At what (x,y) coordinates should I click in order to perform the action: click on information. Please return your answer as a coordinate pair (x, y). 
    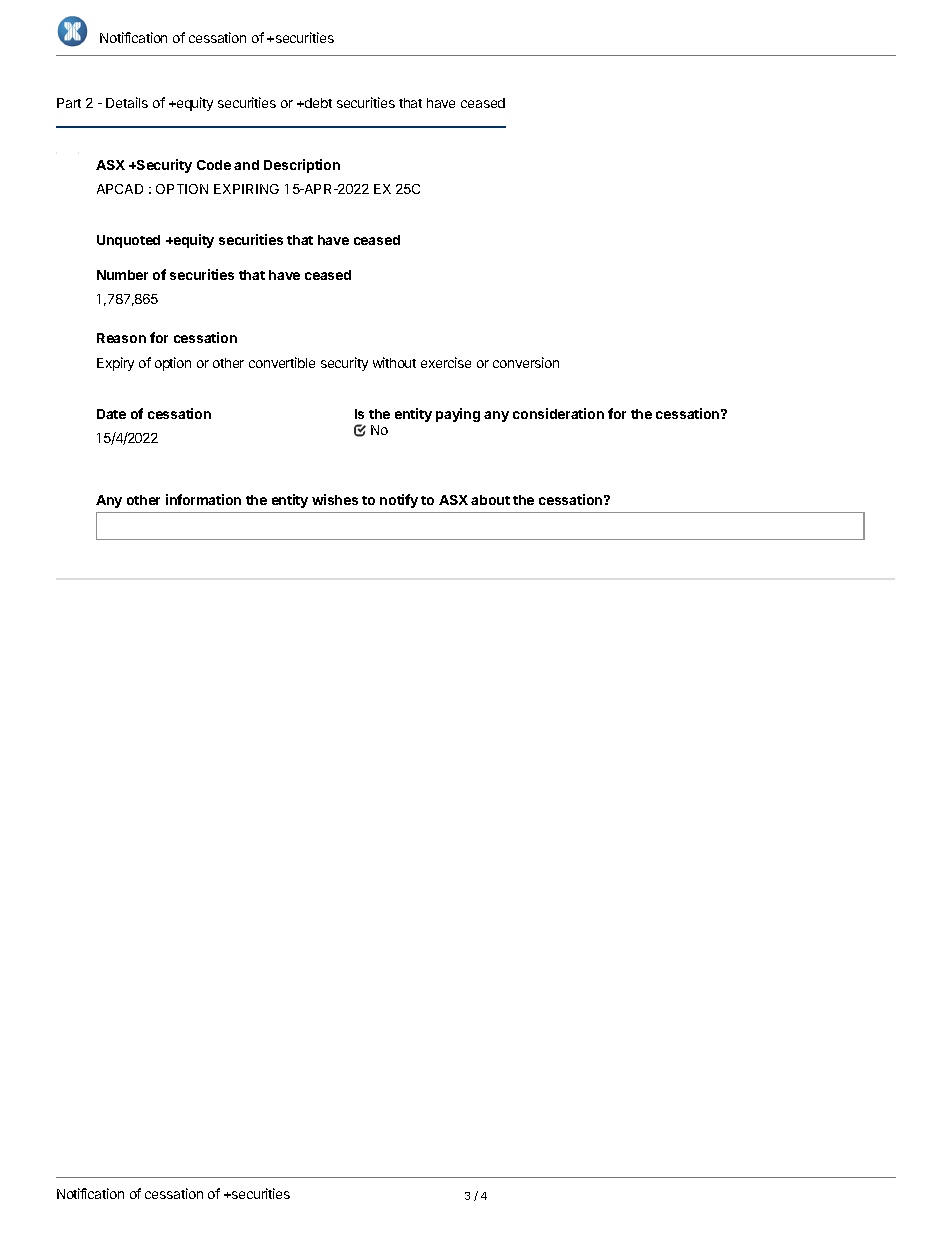
    Looking at the image, I should click on (203, 499).
